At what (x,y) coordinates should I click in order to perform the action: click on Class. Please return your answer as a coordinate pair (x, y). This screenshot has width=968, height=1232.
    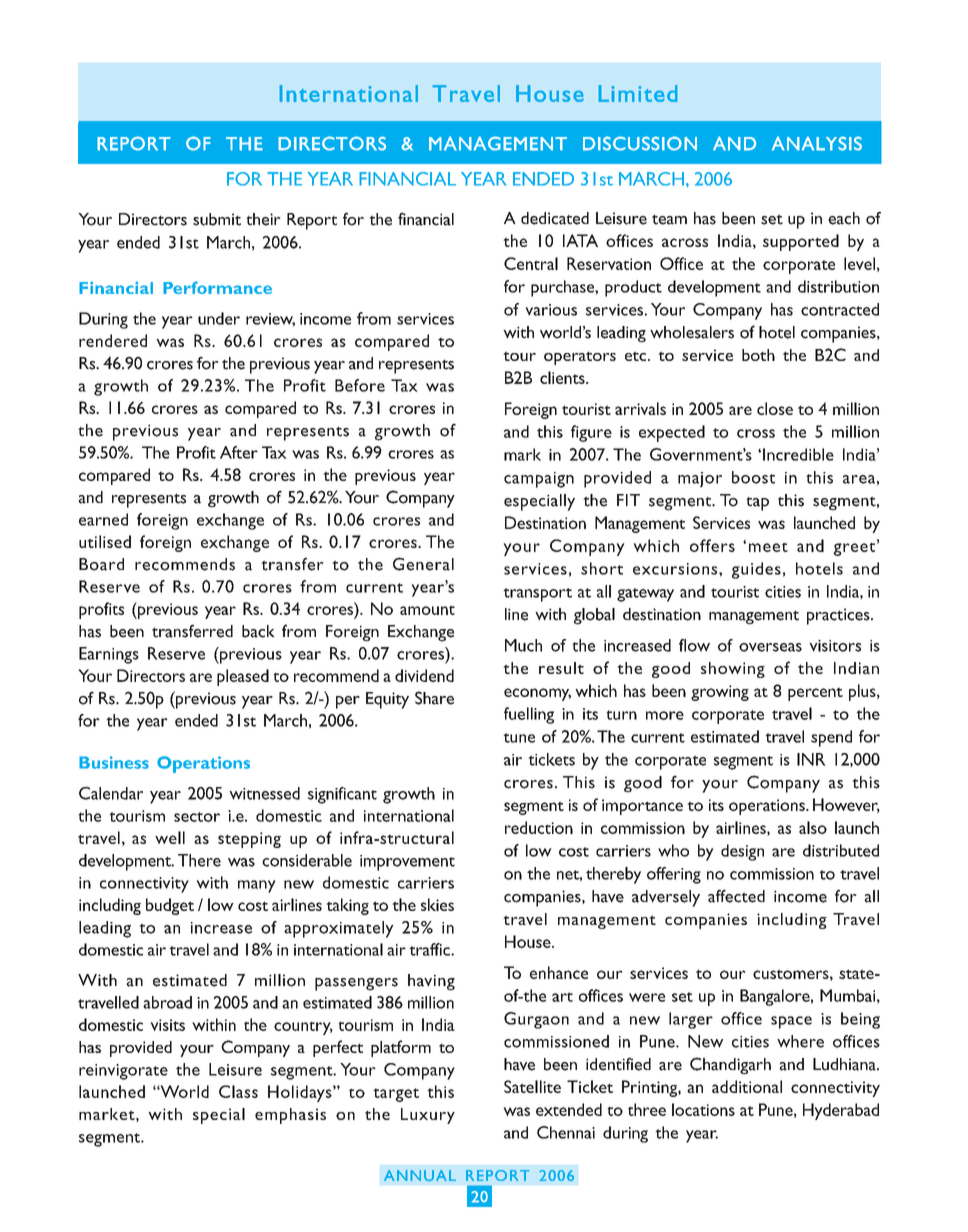
    Looking at the image, I should click on (238, 1091).
